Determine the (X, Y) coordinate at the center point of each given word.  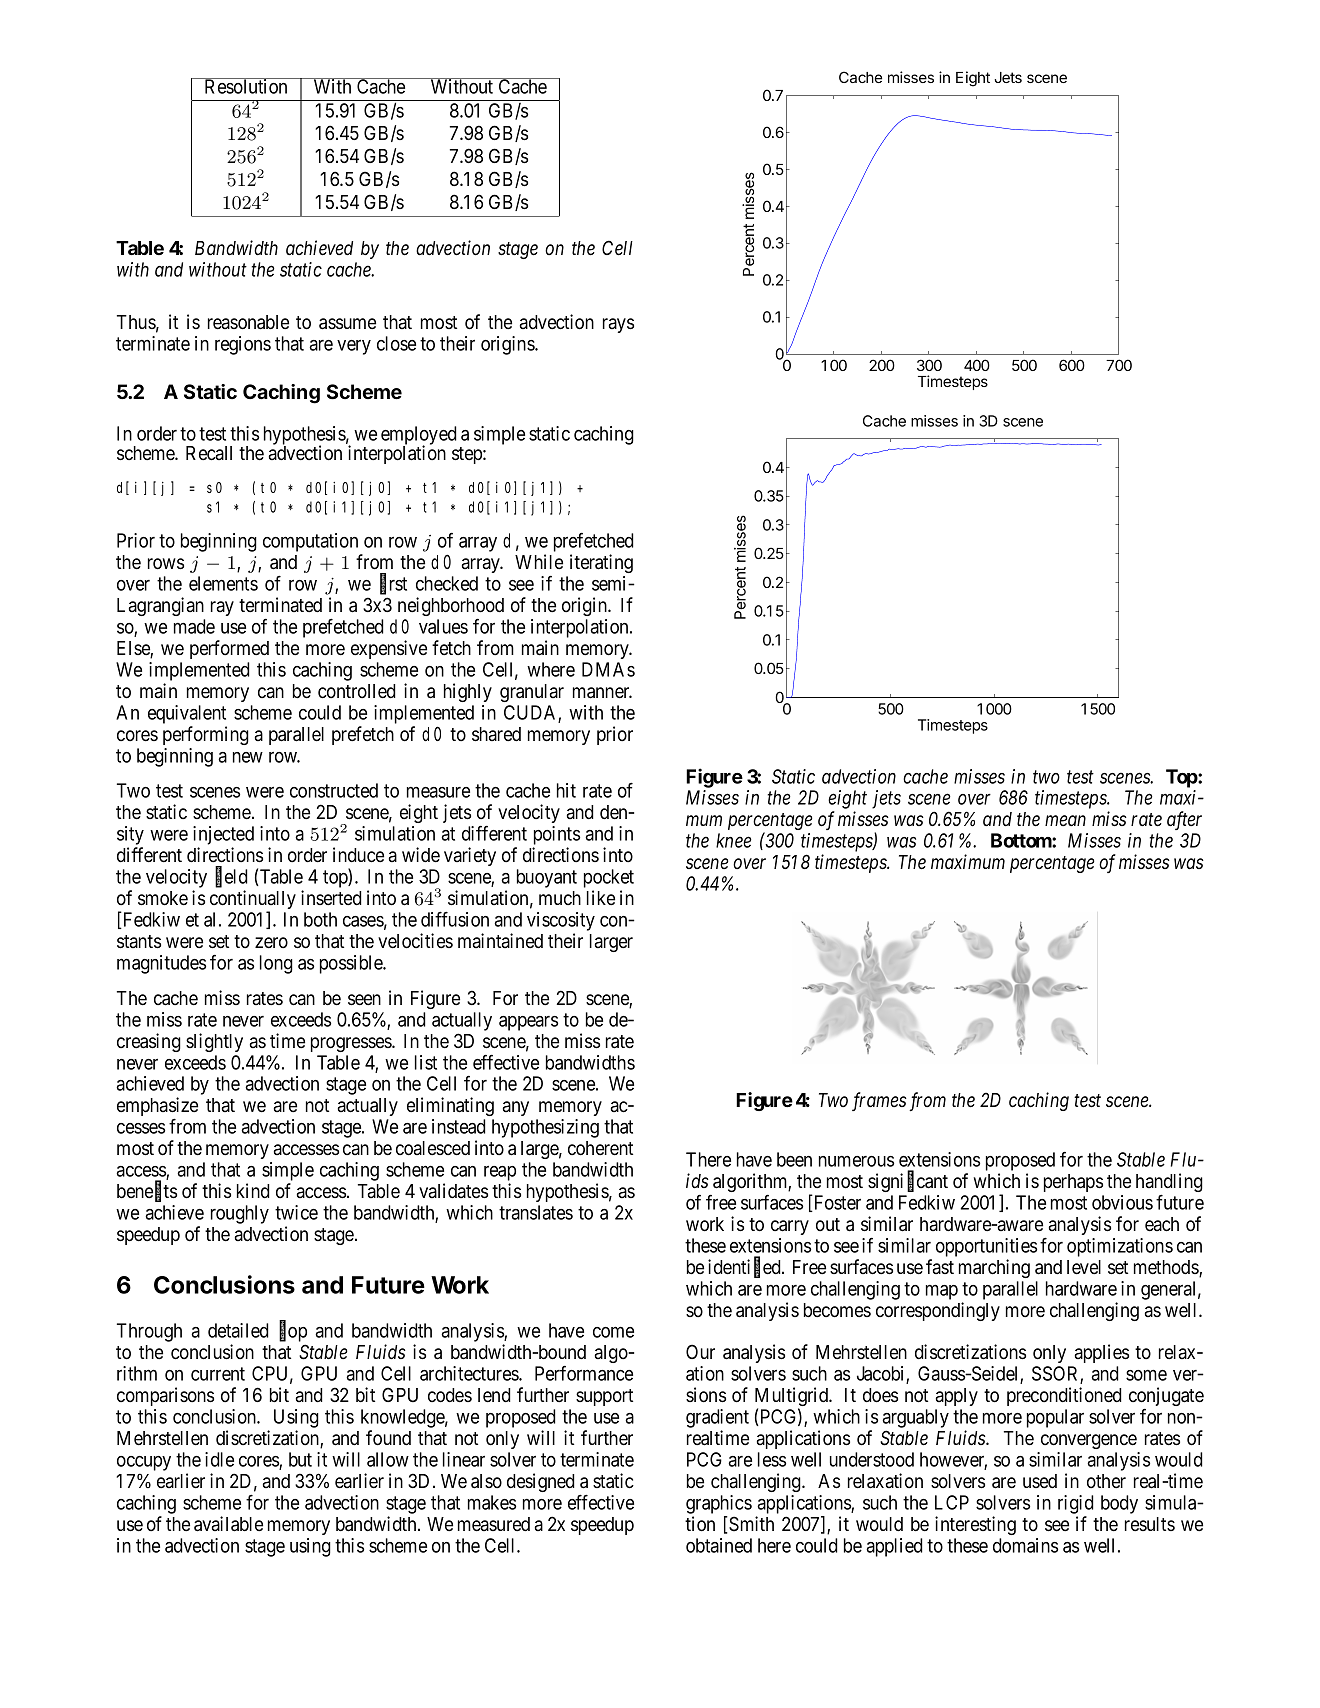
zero (271, 943)
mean (1065, 820)
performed (229, 649)
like (601, 897)
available (228, 1524)
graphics (719, 1504)
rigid (1076, 1504)
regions (243, 345)
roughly (240, 1214)
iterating (601, 563)
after (1184, 820)
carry (790, 1227)
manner (602, 693)
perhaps (1073, 1183)
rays (618, 325)
